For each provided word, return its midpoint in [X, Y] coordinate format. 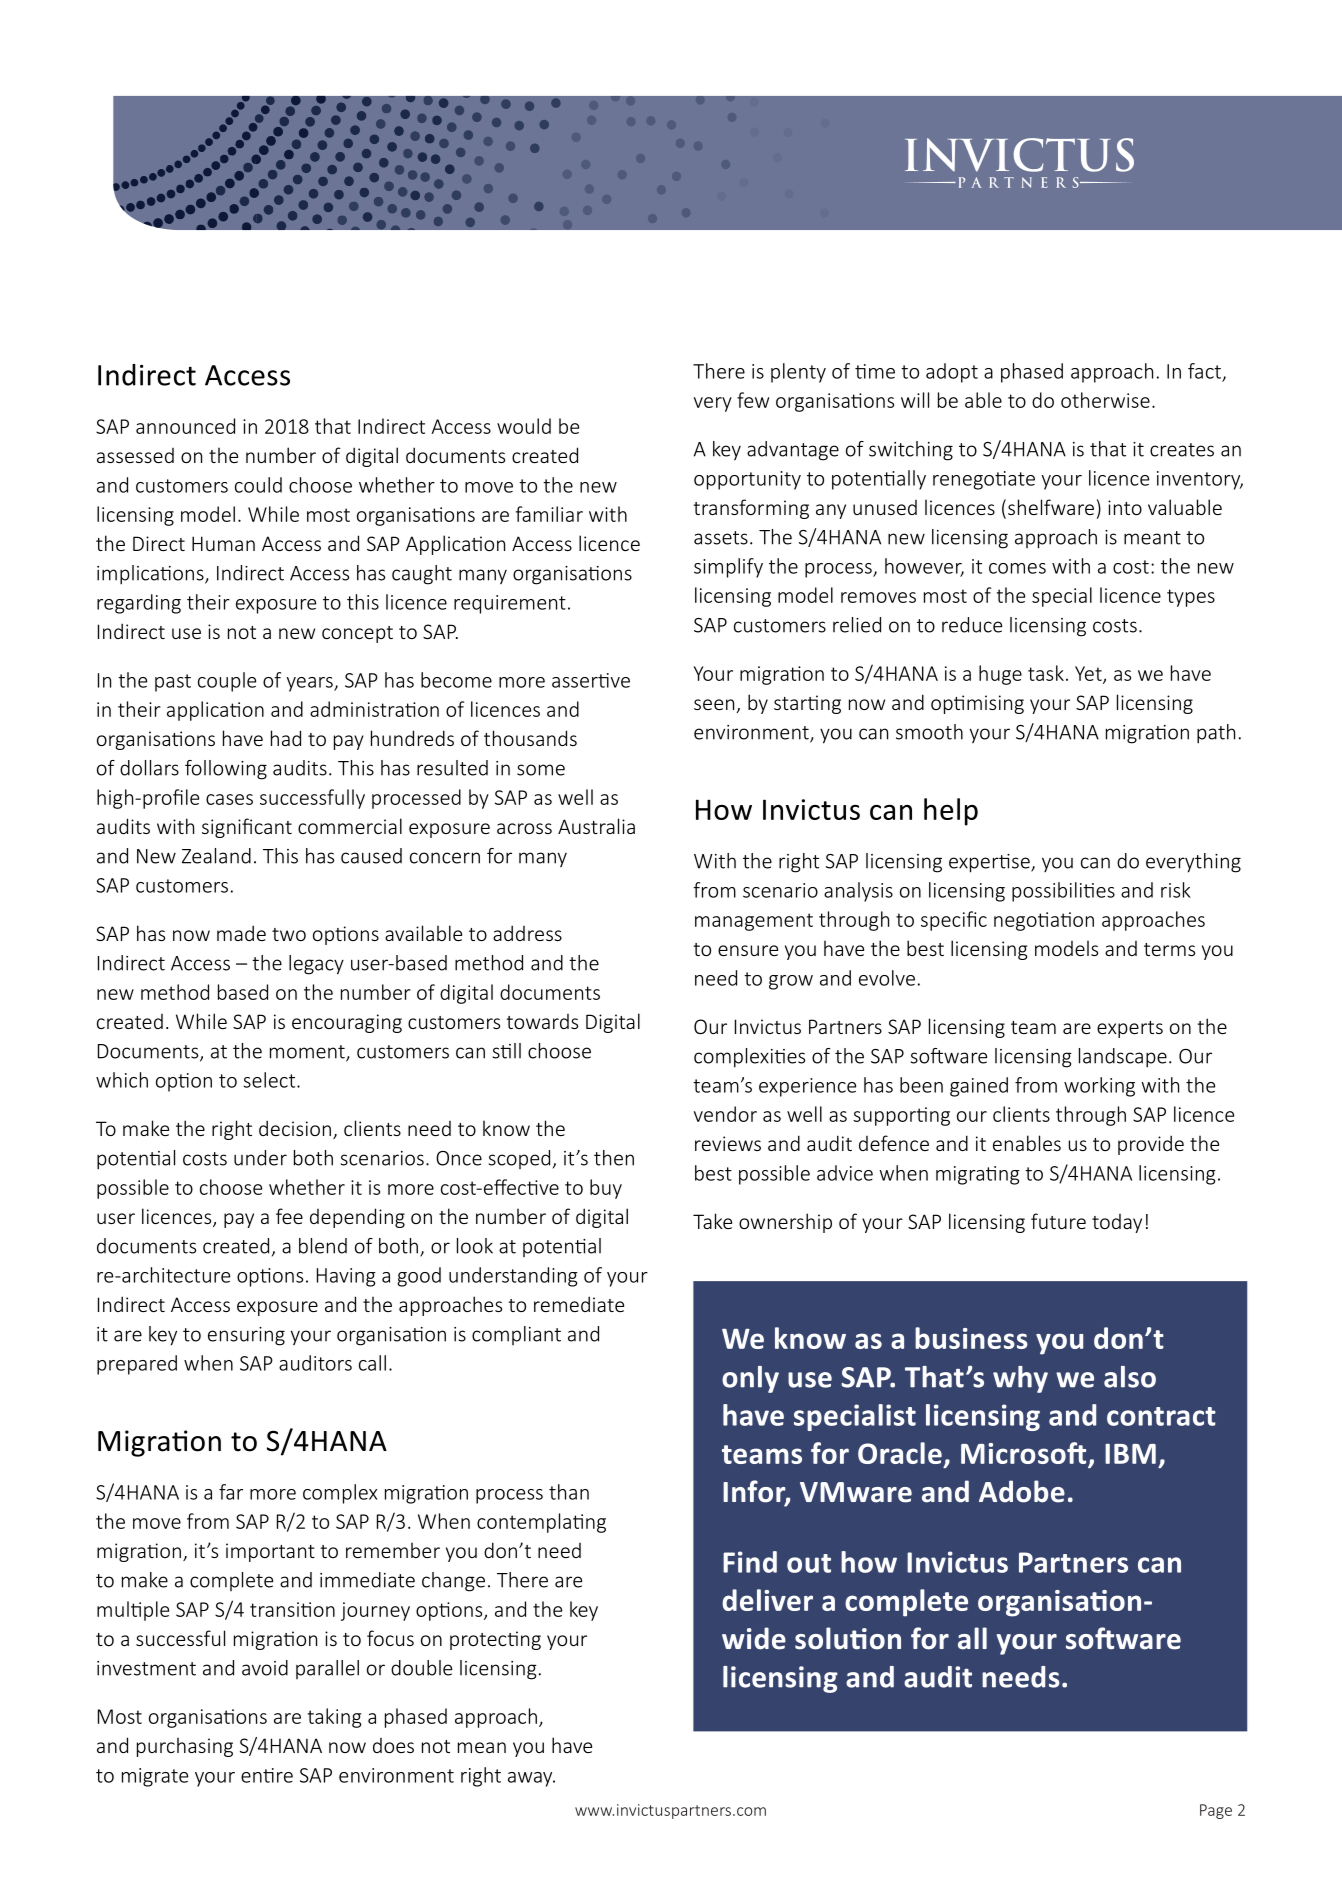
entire [267, 1775]
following [226, 770]
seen [714, 704]
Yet [1089, 674]
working [1099, 1087]
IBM [1130, 1454]
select [270, 1080]
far [231, 1492]
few [753, 400]
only [750, 1379]
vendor [725, 1114]
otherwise [1105, 400]
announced [185, 426]
